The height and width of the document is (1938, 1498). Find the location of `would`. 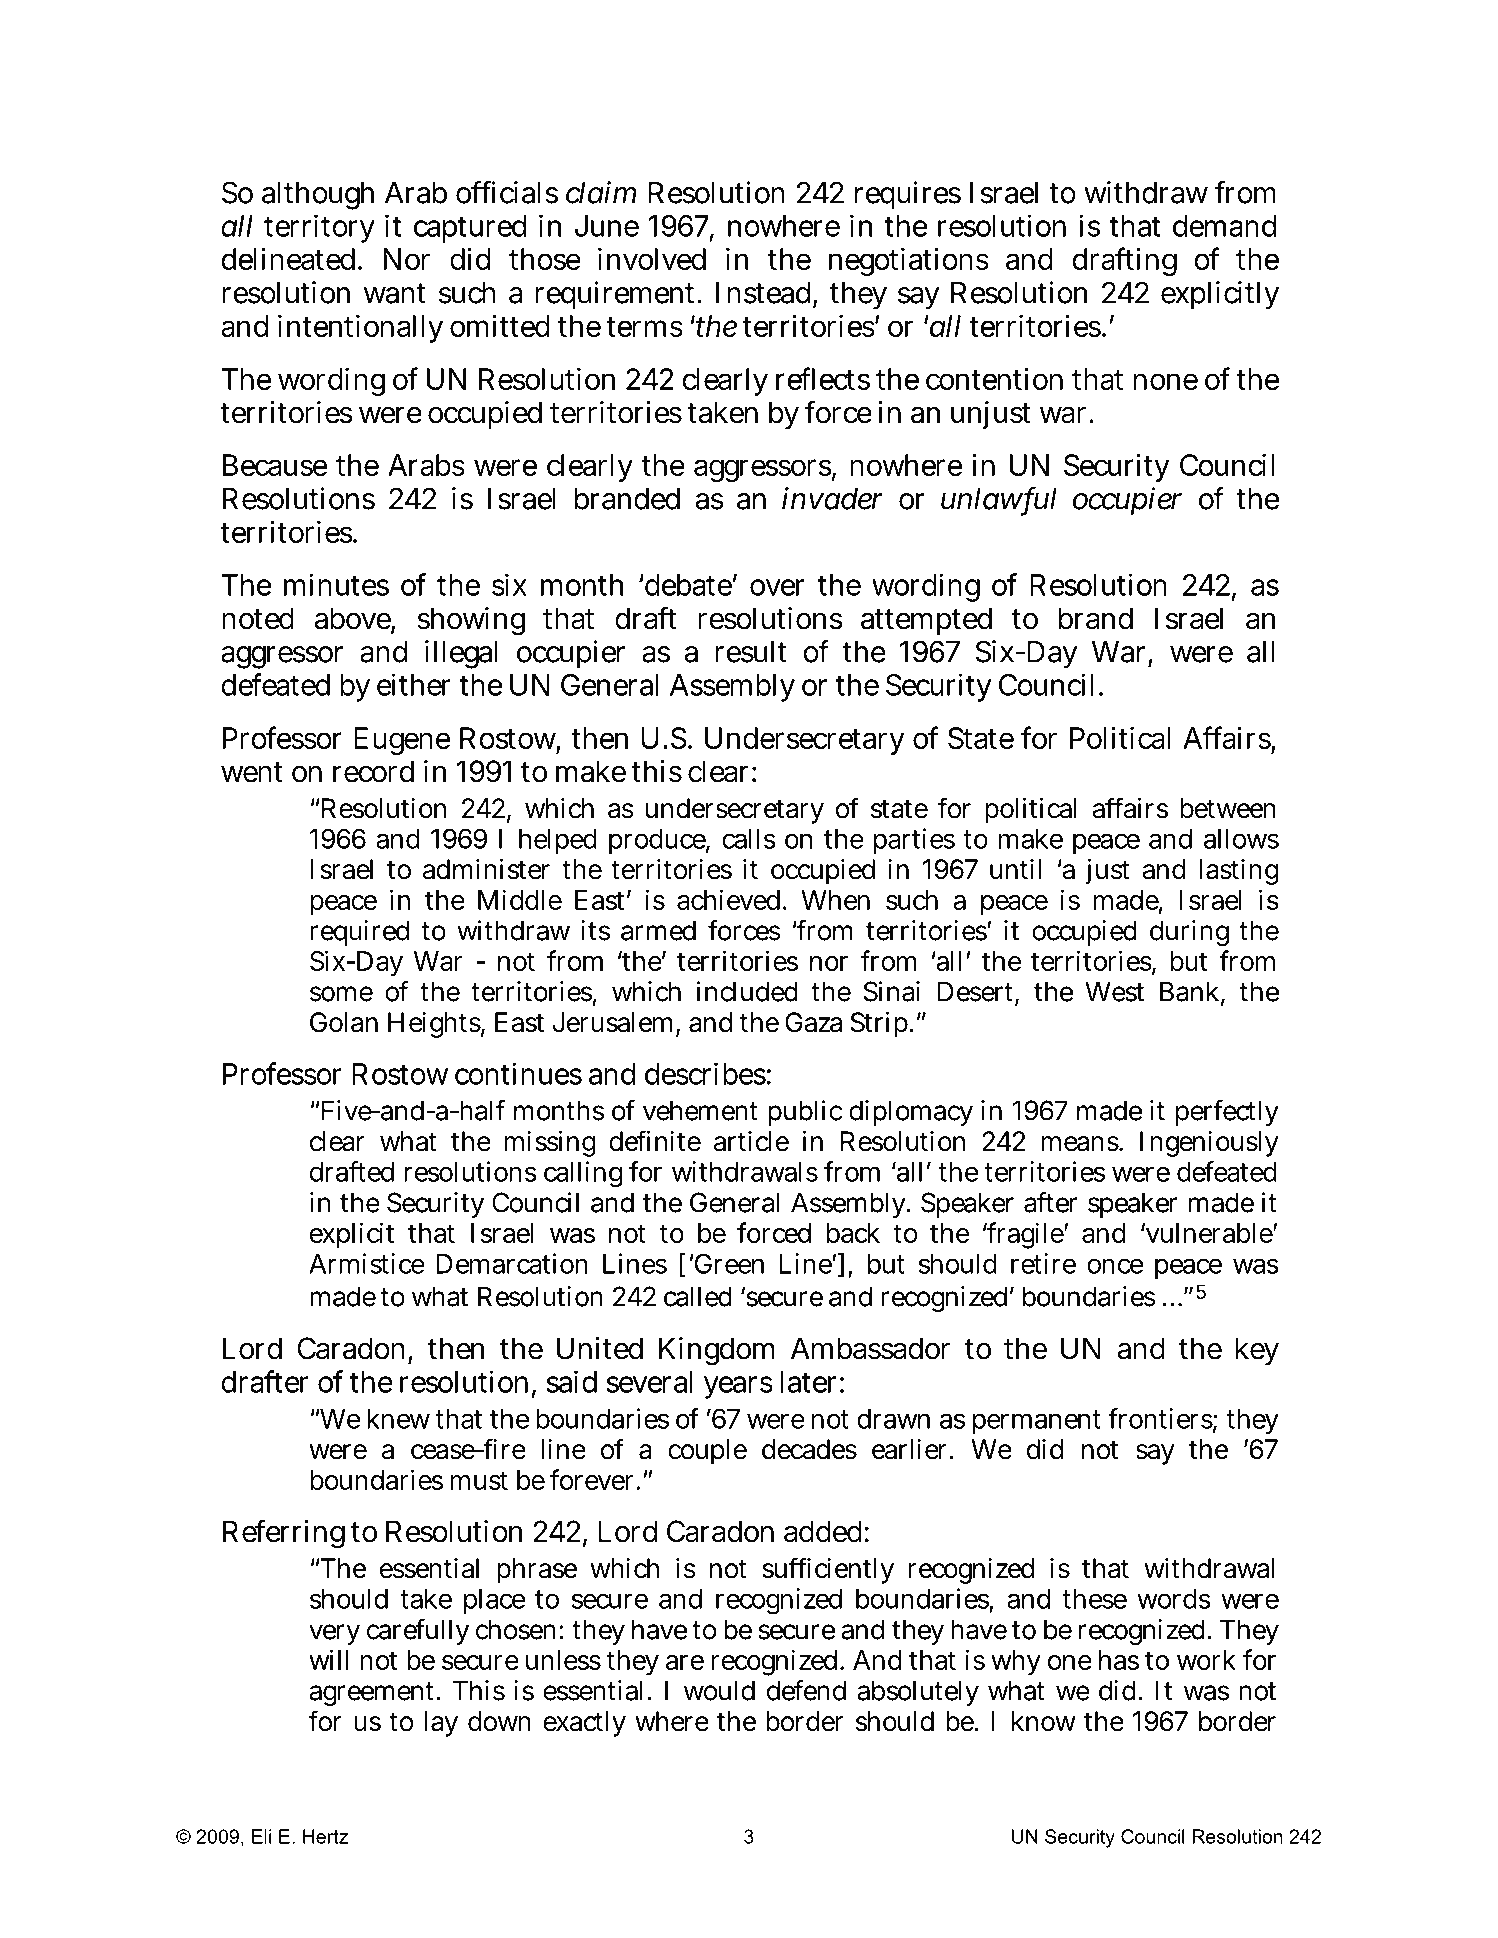

would is located at coordinates (719, 1690).
